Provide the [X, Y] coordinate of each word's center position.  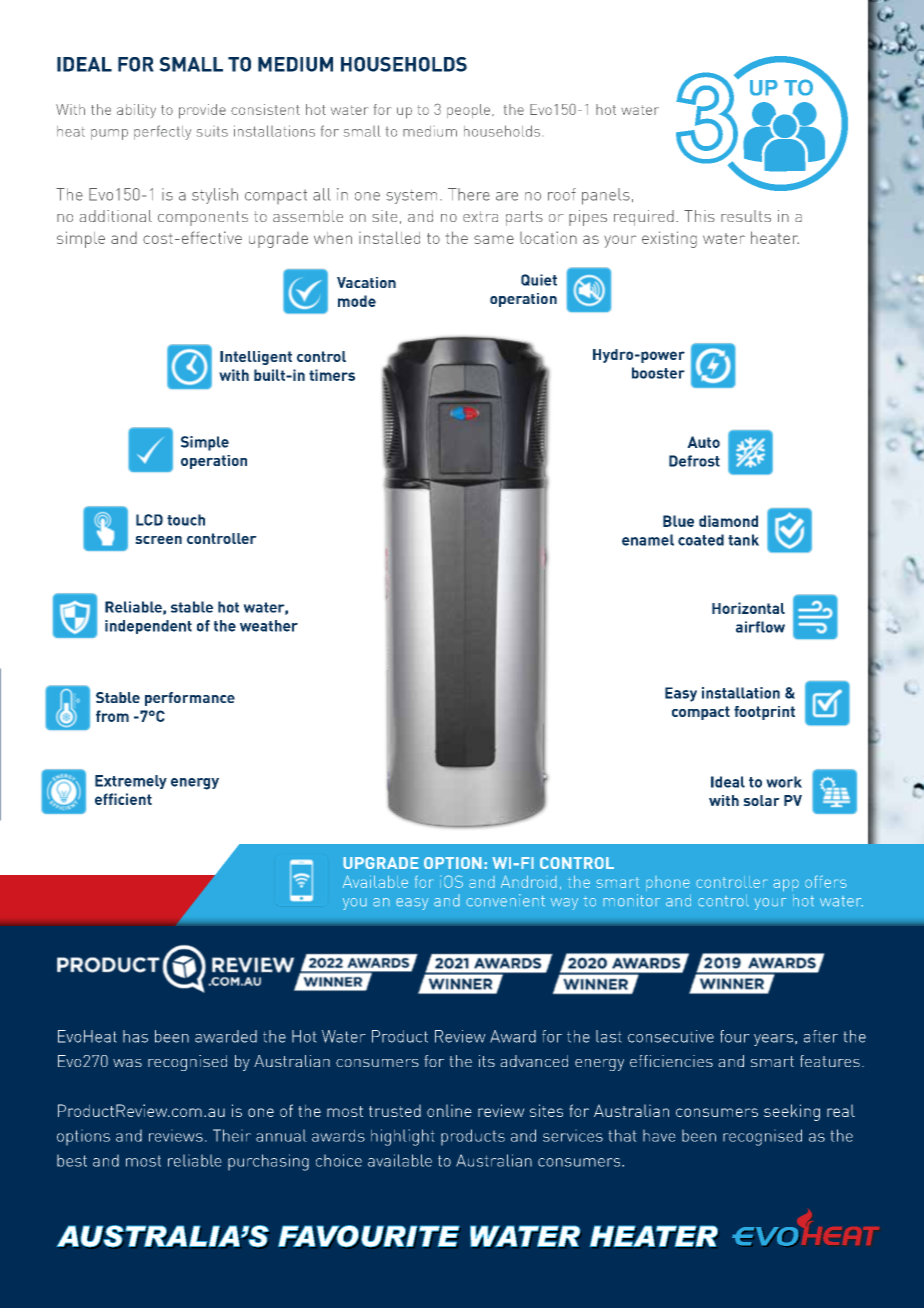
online [449, 1110]
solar [761, 800]
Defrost [694, 461]
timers [332, 375]
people [468, 111]
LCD [149, 520]
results [746, 216]
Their [232, 1135]
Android [529, 881]
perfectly [162, 132]
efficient [123, 799]
